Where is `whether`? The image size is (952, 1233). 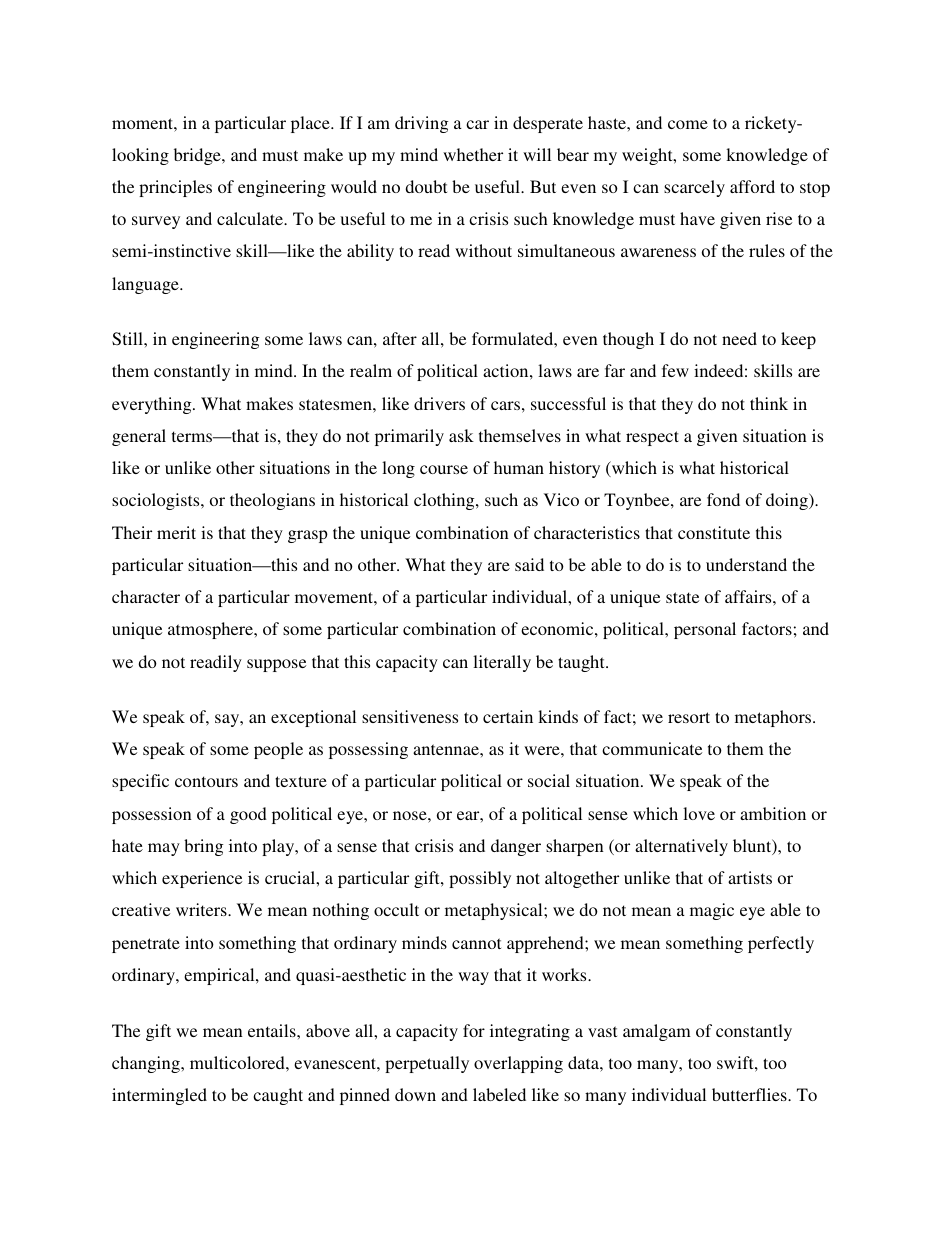 whether is located at coordinates (473, 154).
